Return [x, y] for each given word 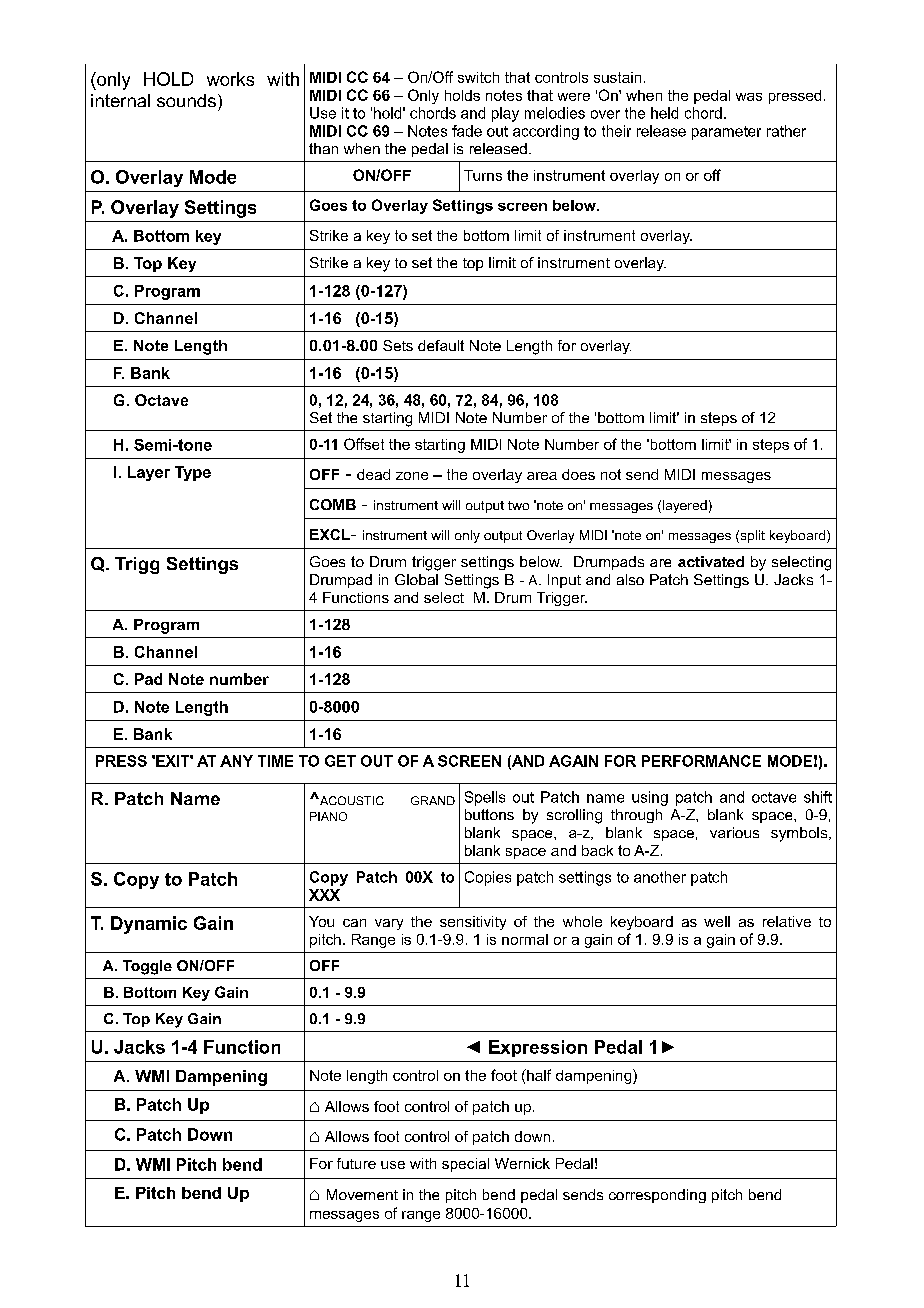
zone [412, 476]
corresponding [657, 1196]
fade [467, 131]
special [465, 1165]
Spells [485, 798]
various [734, 832]
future [356, 1163]
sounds [186, 100]
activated [711, 561]
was [749, 97]
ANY [236, 761]
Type [193, 473]
